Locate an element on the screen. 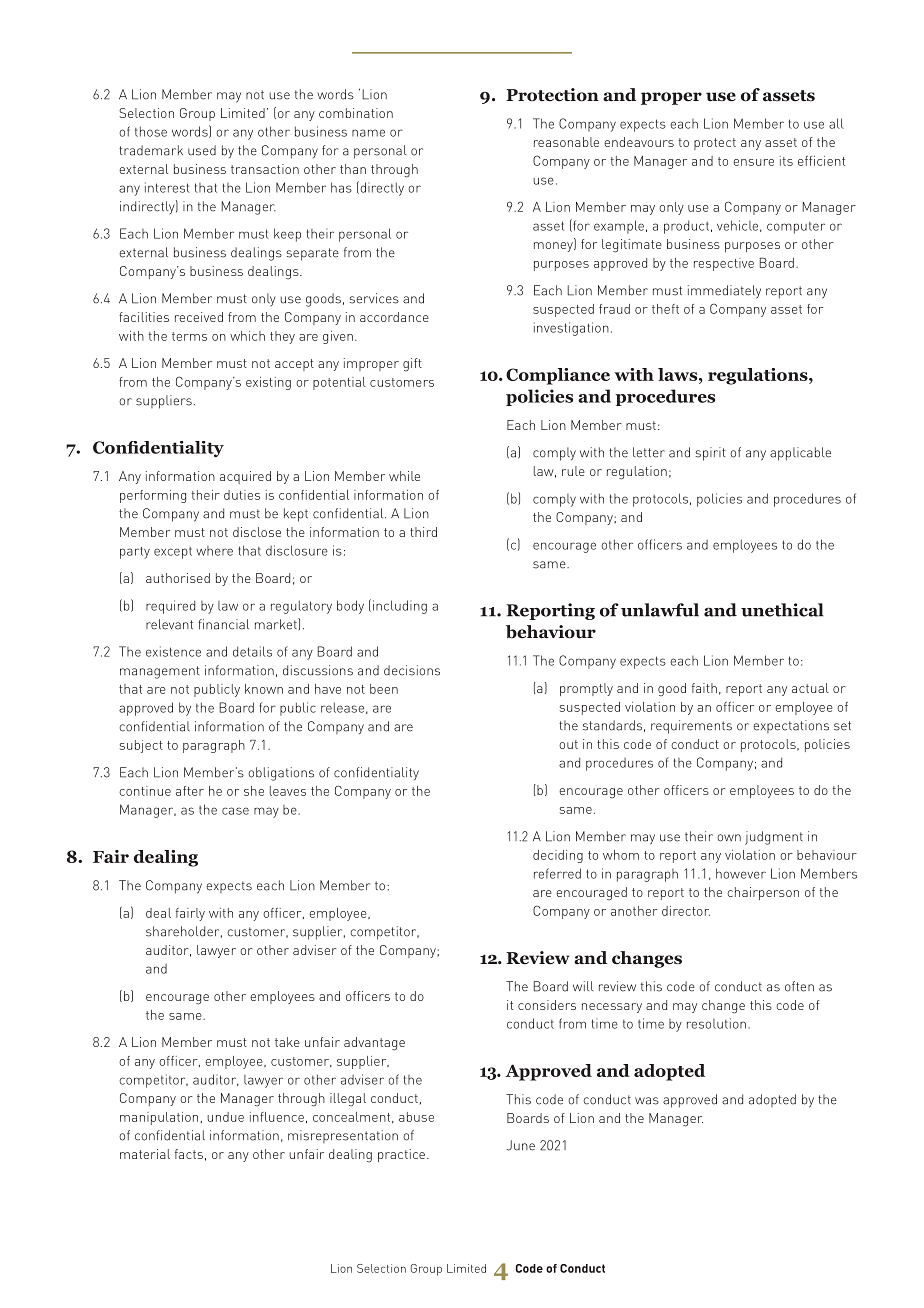  financial is located at coordinates (223, 624).
